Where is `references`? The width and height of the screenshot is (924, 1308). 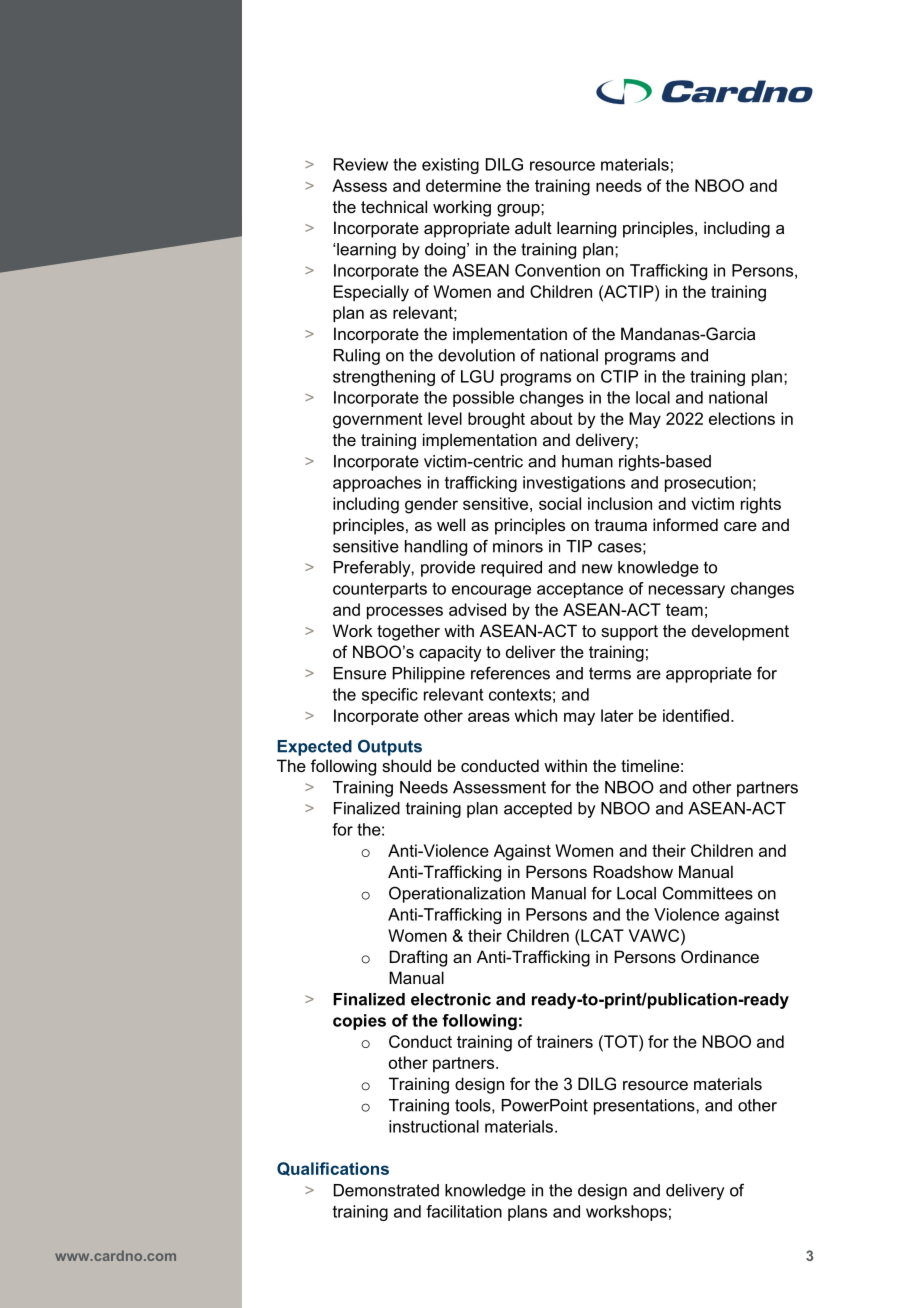 references is located at coordinates (510, 673).
